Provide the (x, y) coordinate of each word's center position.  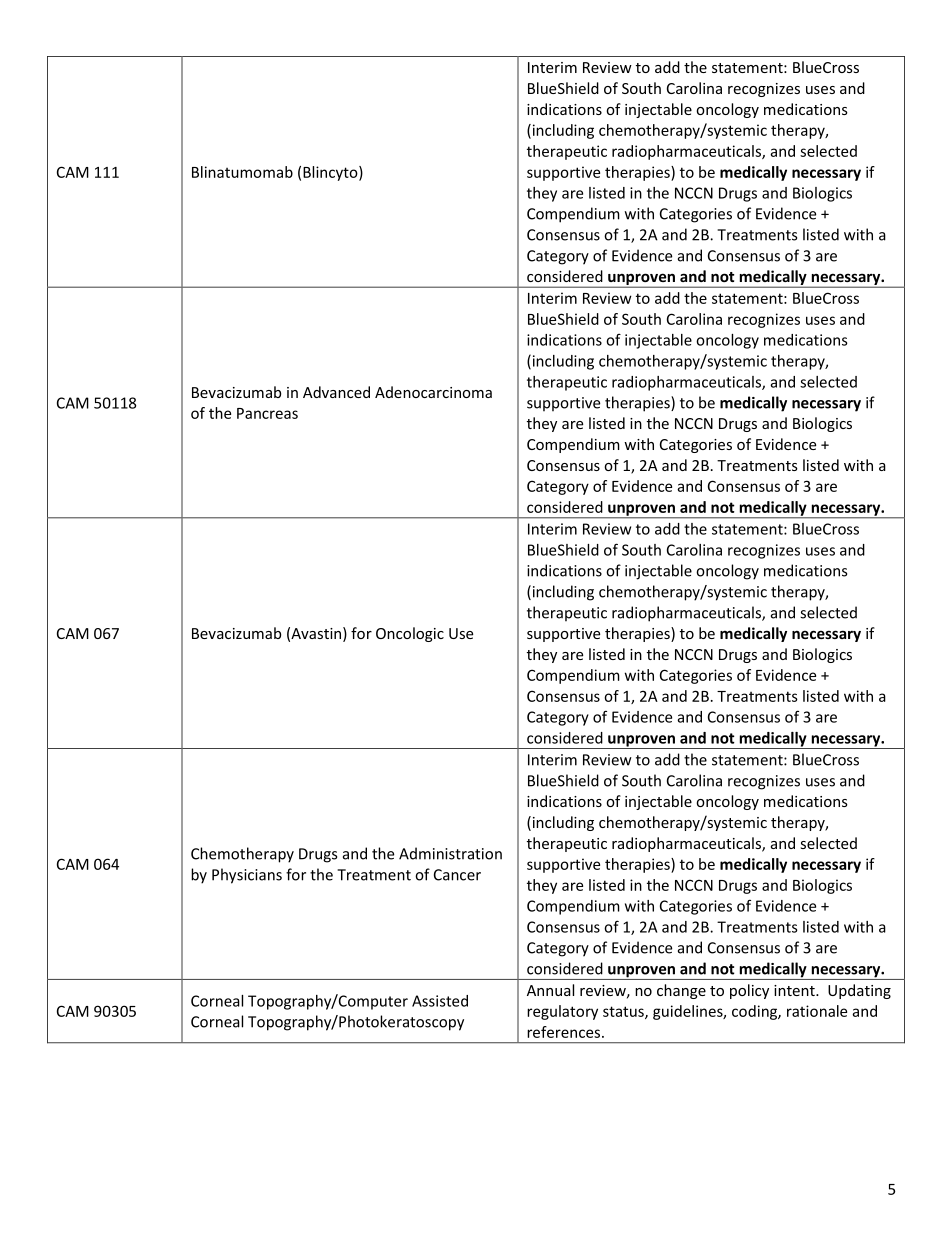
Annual (550, 990)
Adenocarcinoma (433, 392)
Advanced (336, 392)
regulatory (562, 1012)
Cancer (457, 875)
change (681, 991)
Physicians (247, 876)
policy (749, 991)
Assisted (440, 1001)
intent (795, 990)
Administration (450, 853)
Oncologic (410, 634)
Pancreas (267, 413)
